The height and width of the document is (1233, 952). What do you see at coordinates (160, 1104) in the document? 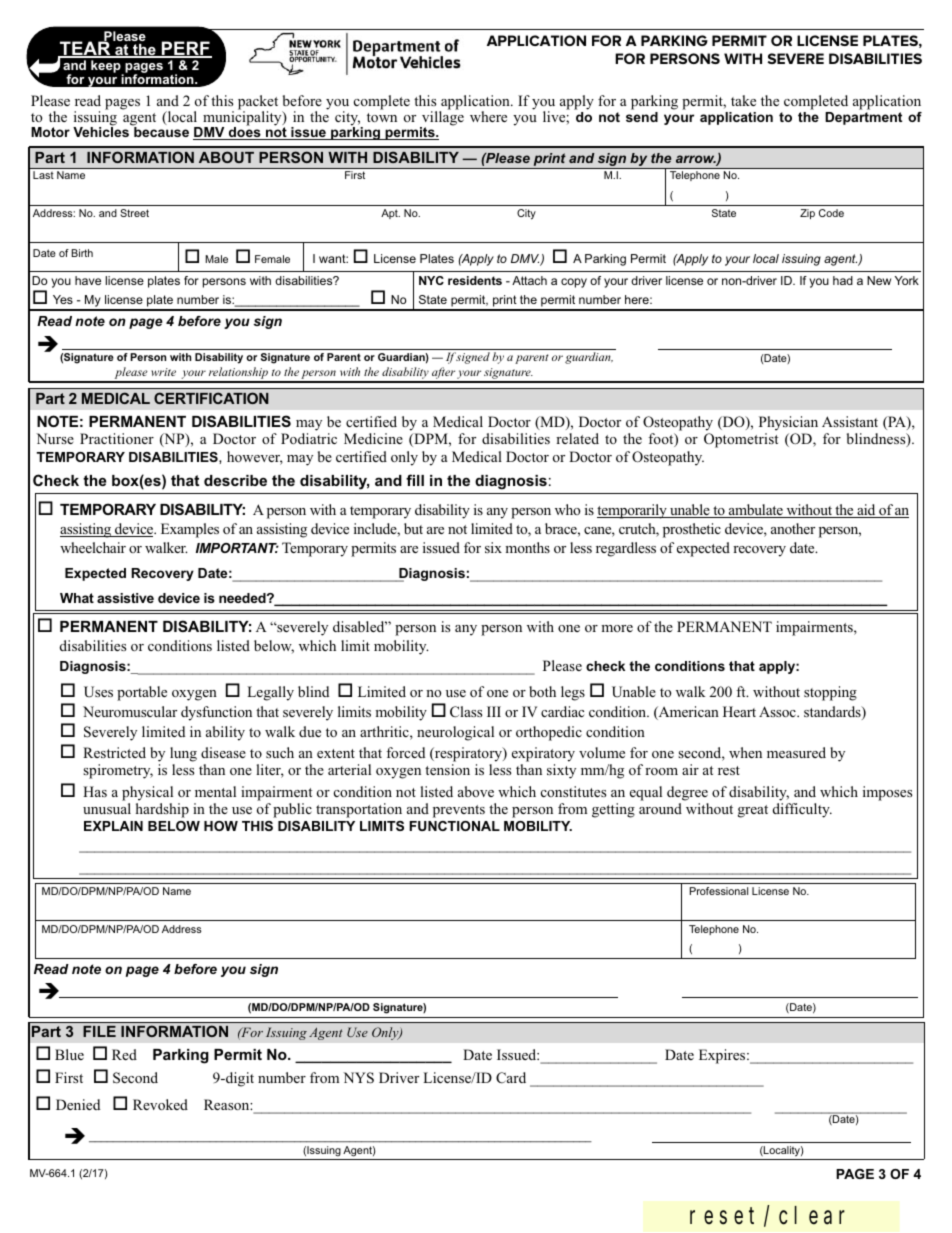
I see `Revoked` at bounding box center [160, 1104].
